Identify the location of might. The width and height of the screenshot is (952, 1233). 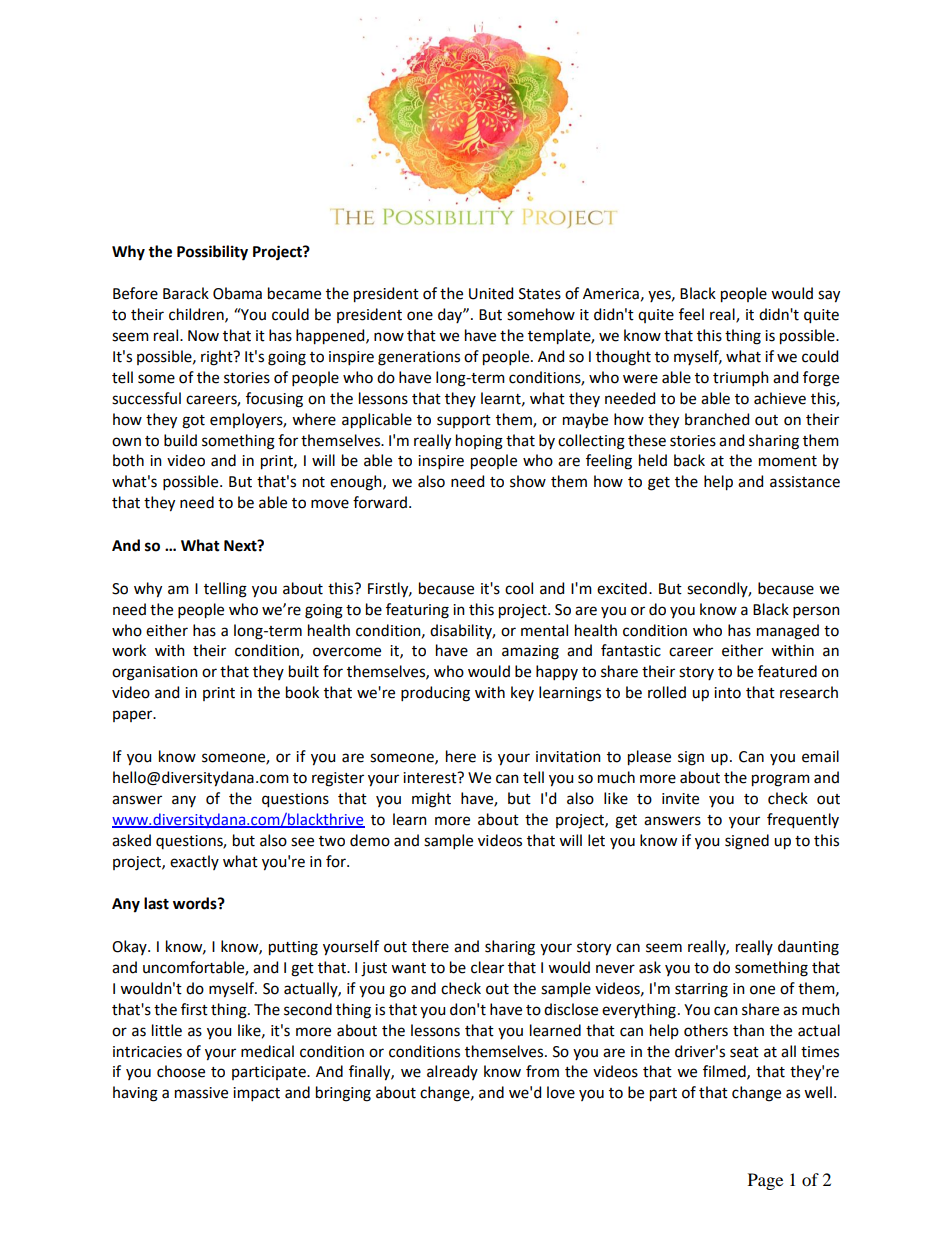
(431, 800).
